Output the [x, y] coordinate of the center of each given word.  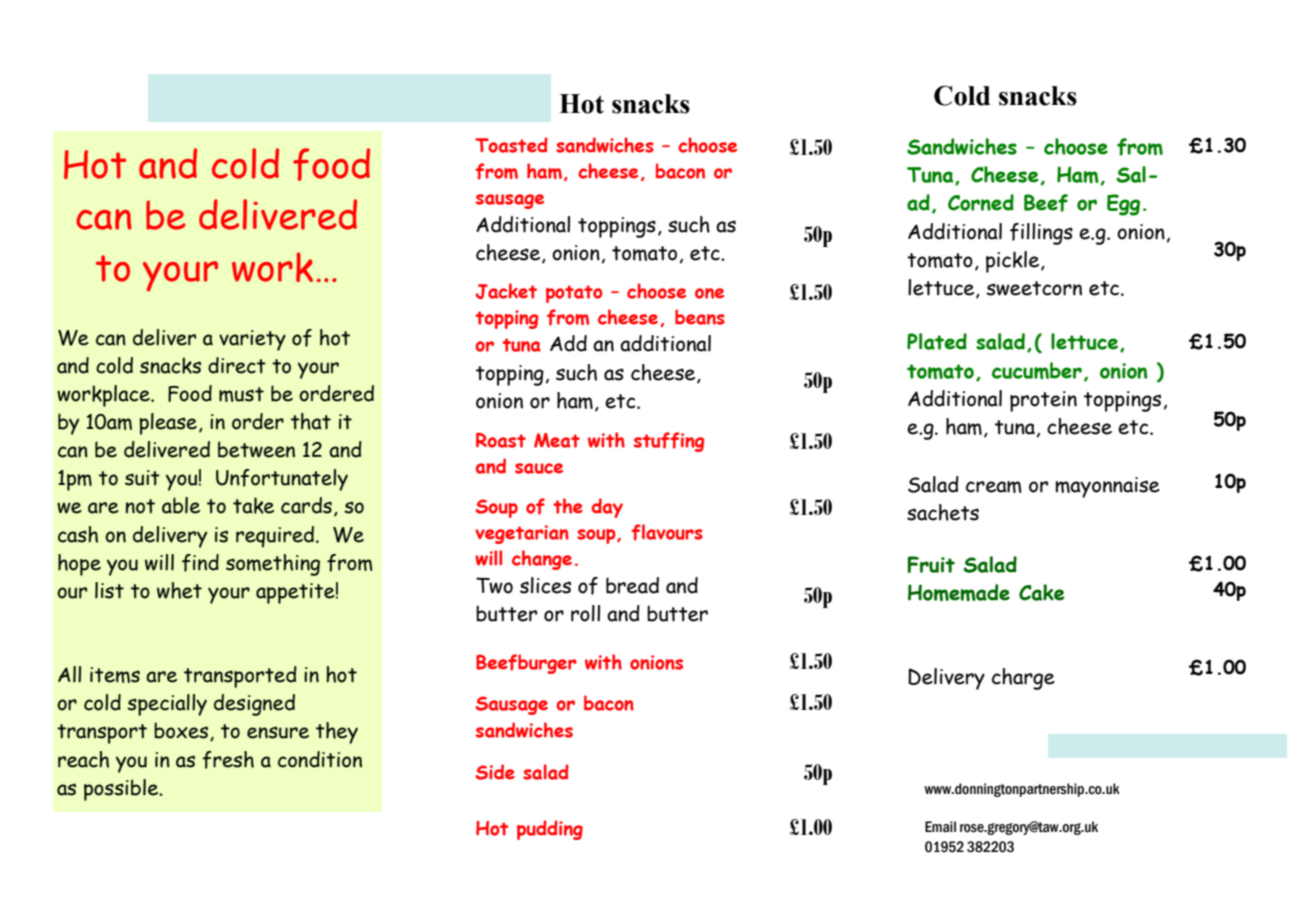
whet [179, 590]
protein [1043, 401]
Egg [1123, 205]
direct [237, 365]
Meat [557, 440]
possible [122, 790]
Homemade [959, 593]
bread [632, 585]
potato [574, 294]
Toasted [511, 145]
